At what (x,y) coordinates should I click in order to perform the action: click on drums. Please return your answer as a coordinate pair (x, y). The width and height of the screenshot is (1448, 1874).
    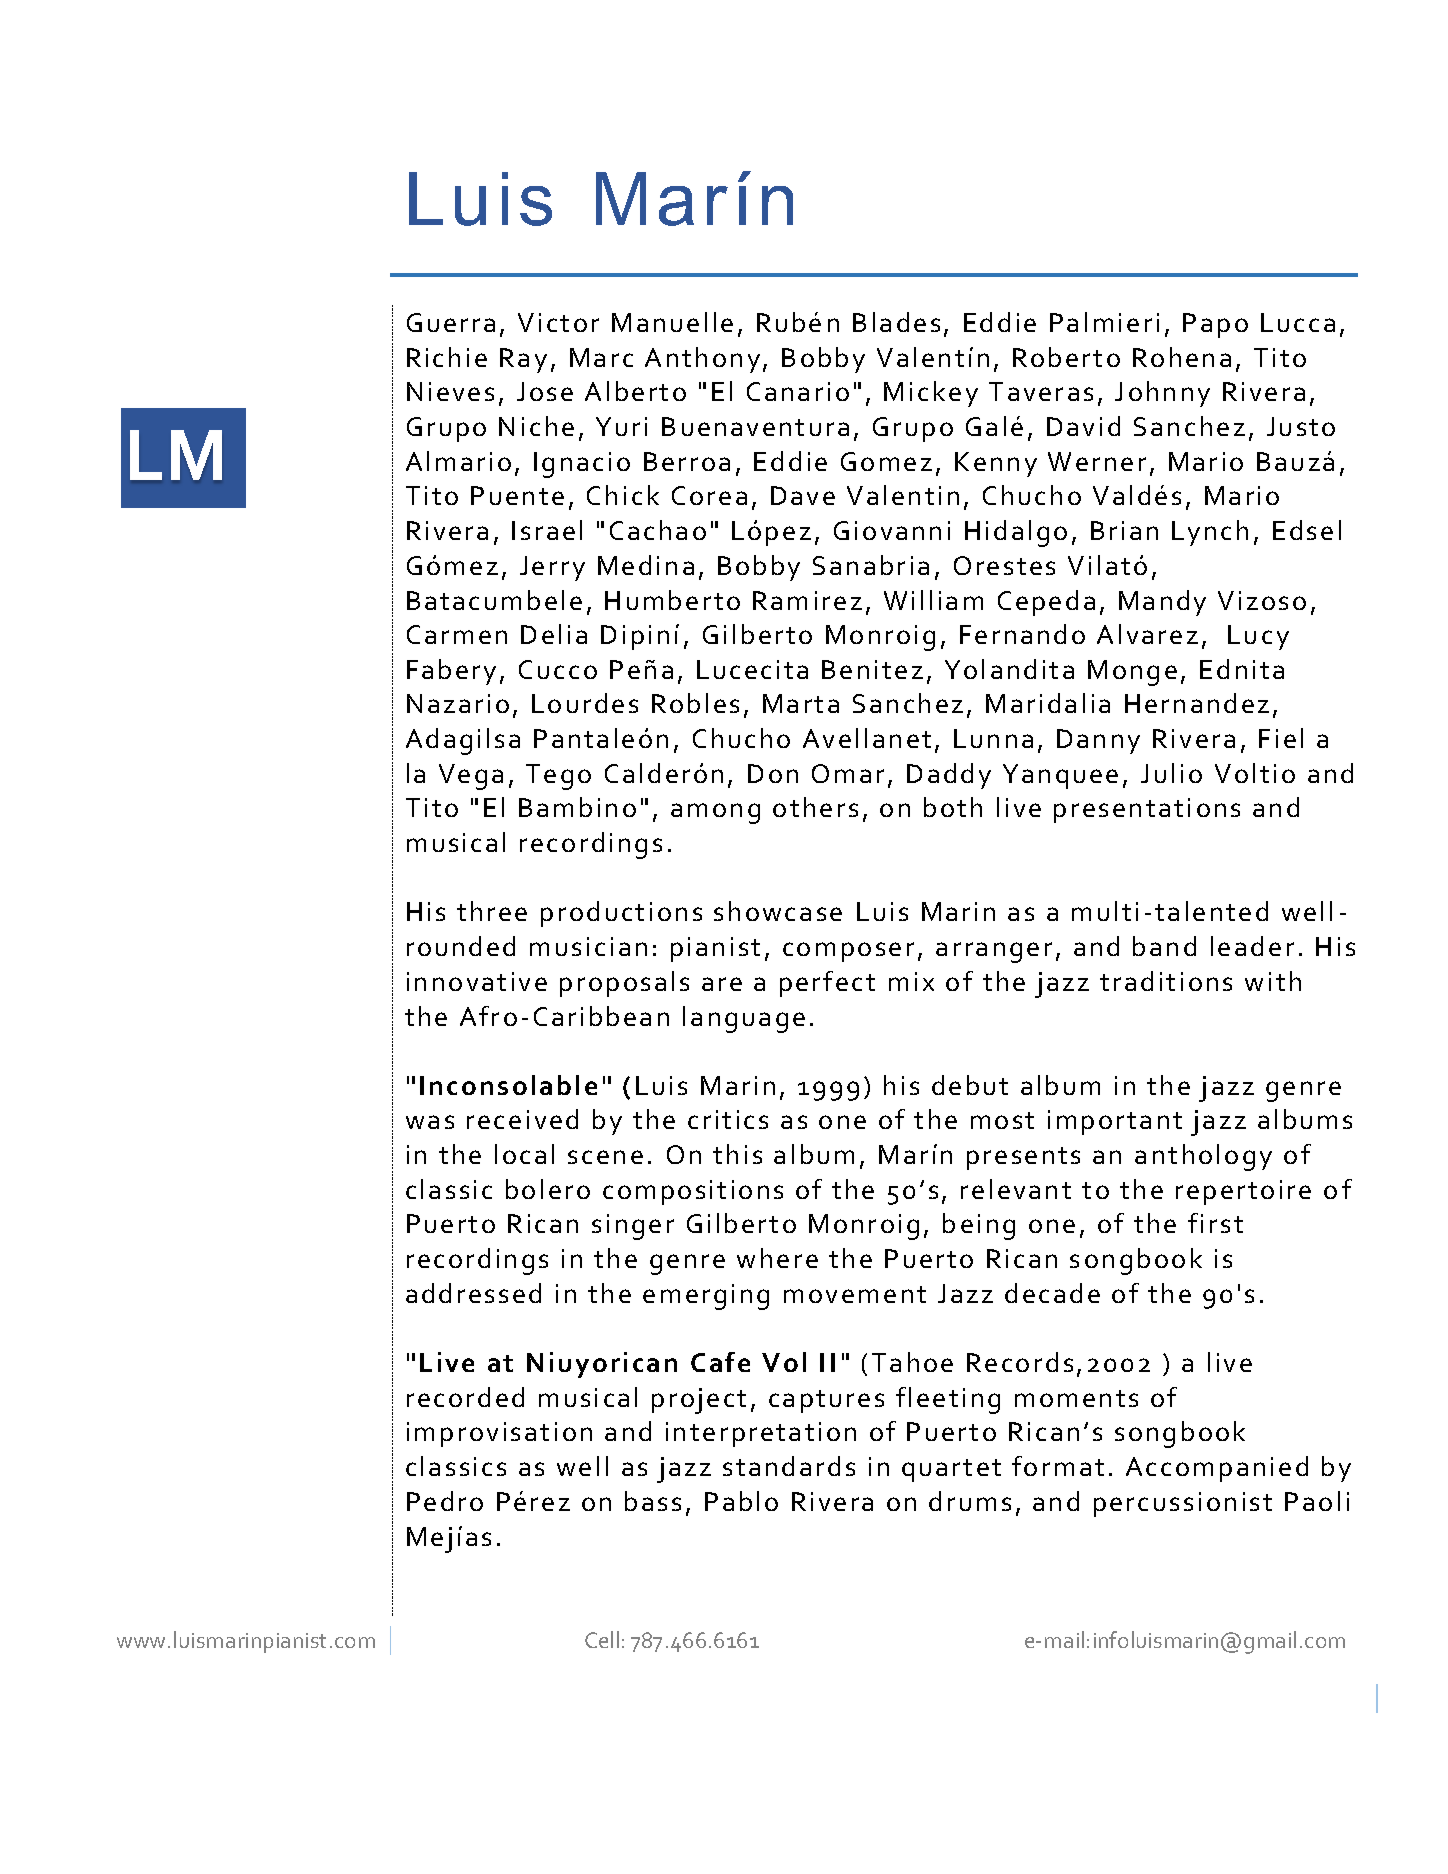
    Looking at the image, I should click on (970, 1501).
